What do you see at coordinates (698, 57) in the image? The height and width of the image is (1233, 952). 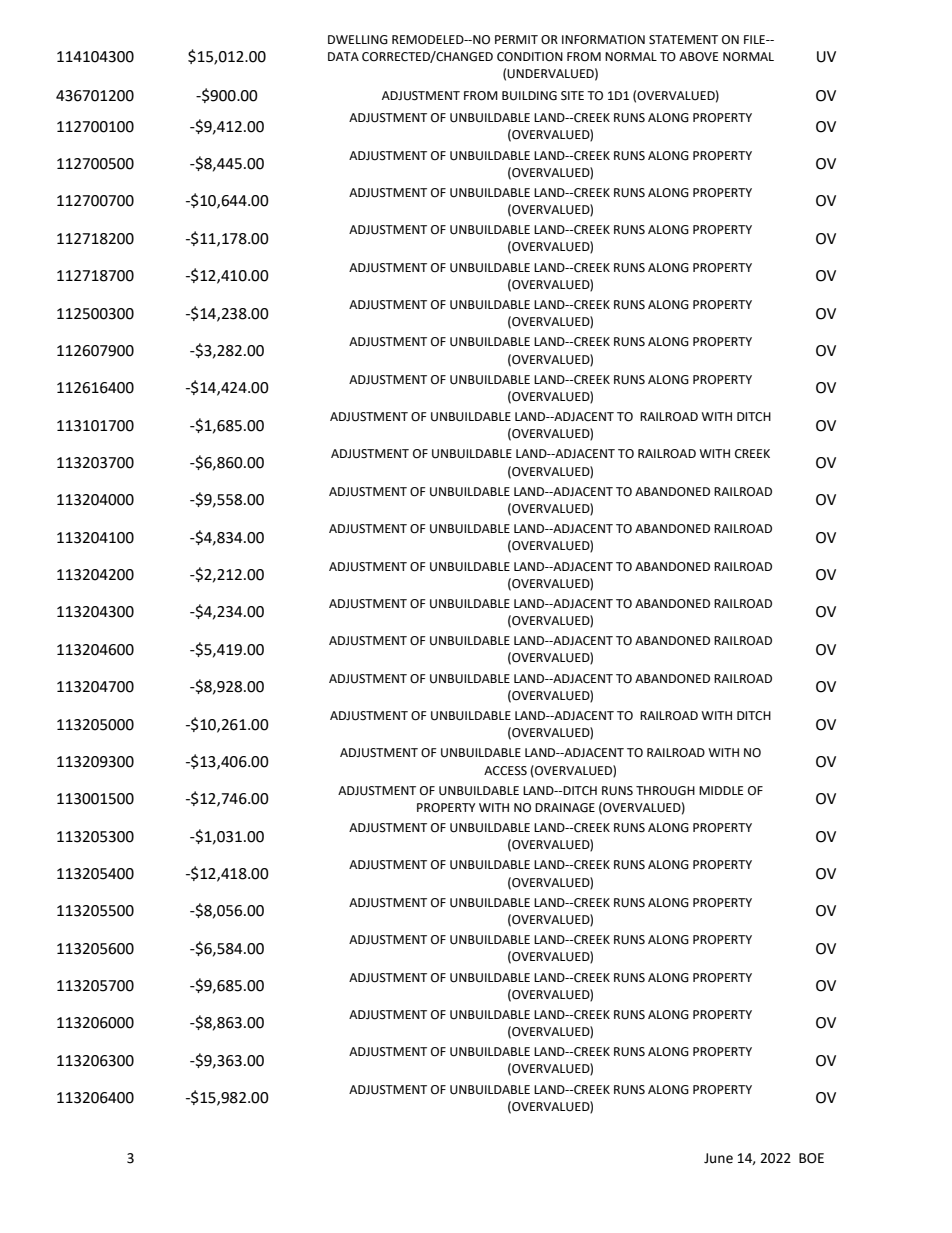 I see `ABOVE` at bounding box center [698, 57].
